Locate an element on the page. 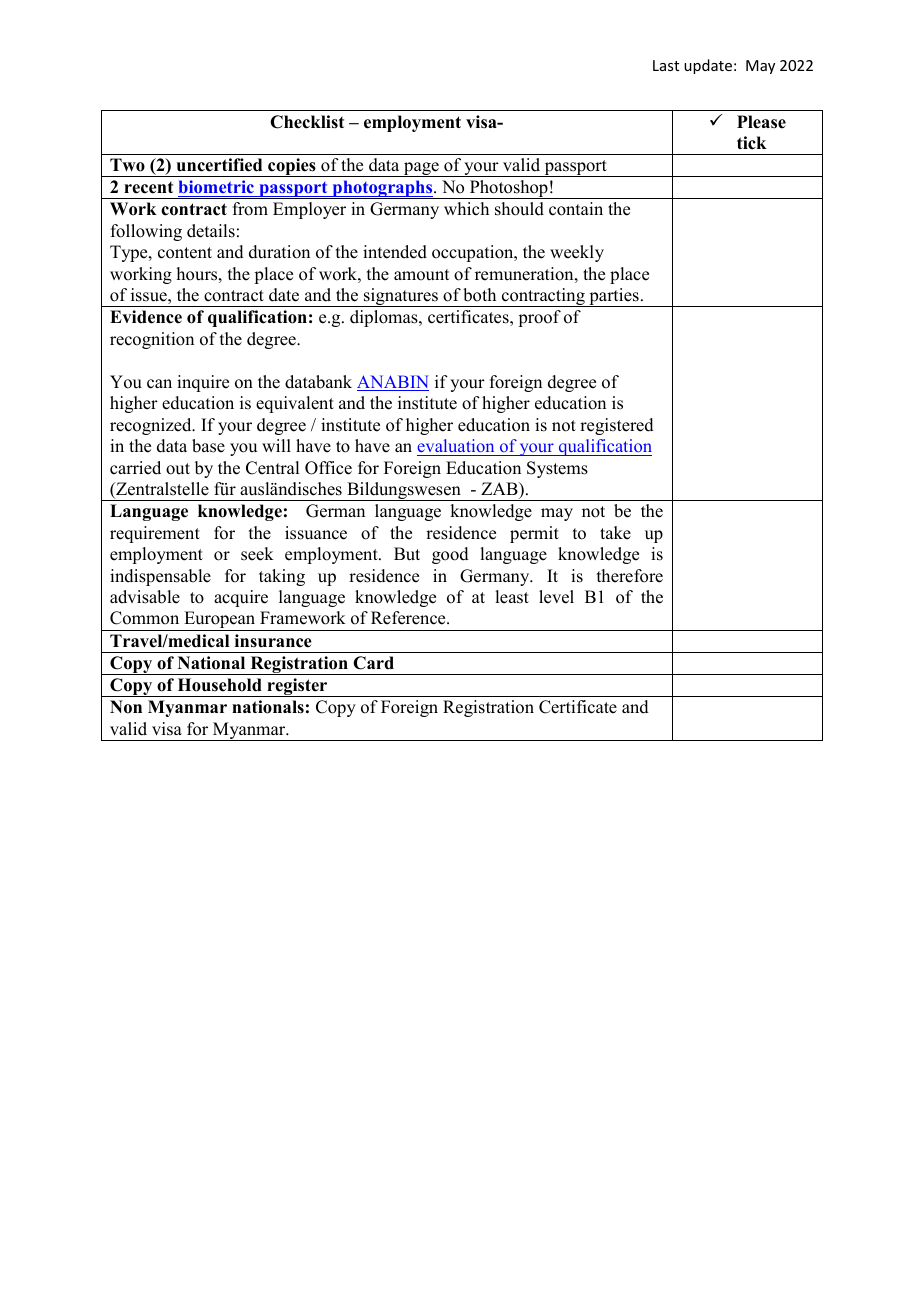 This document has height=1308, width=924. Checklist is located at coordinates (307, 122).
